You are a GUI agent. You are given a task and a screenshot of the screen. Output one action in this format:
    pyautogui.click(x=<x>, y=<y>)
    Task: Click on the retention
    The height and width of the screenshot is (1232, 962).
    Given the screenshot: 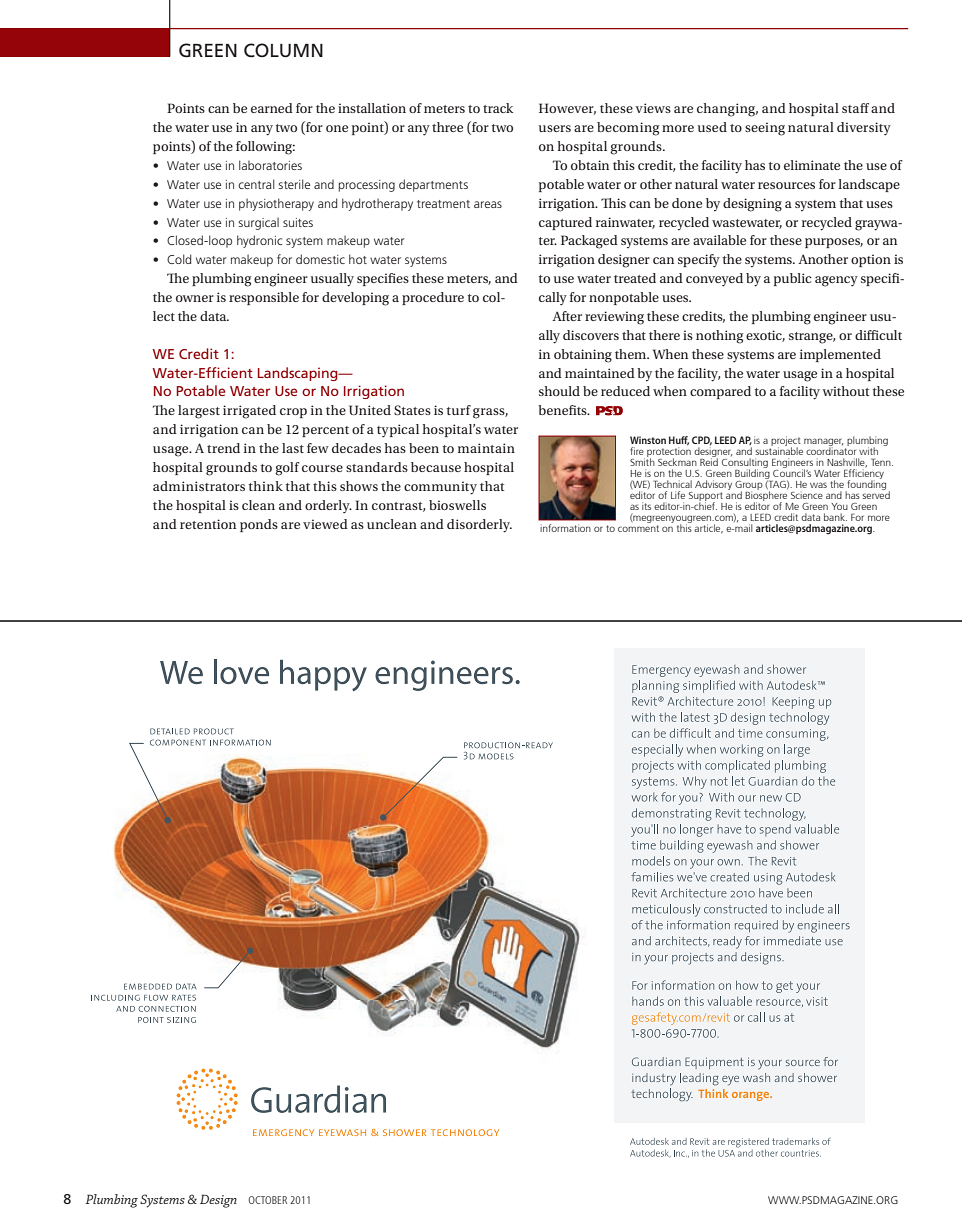 What is the action you would take?
    pyautogui.click(x=208, y=524)
